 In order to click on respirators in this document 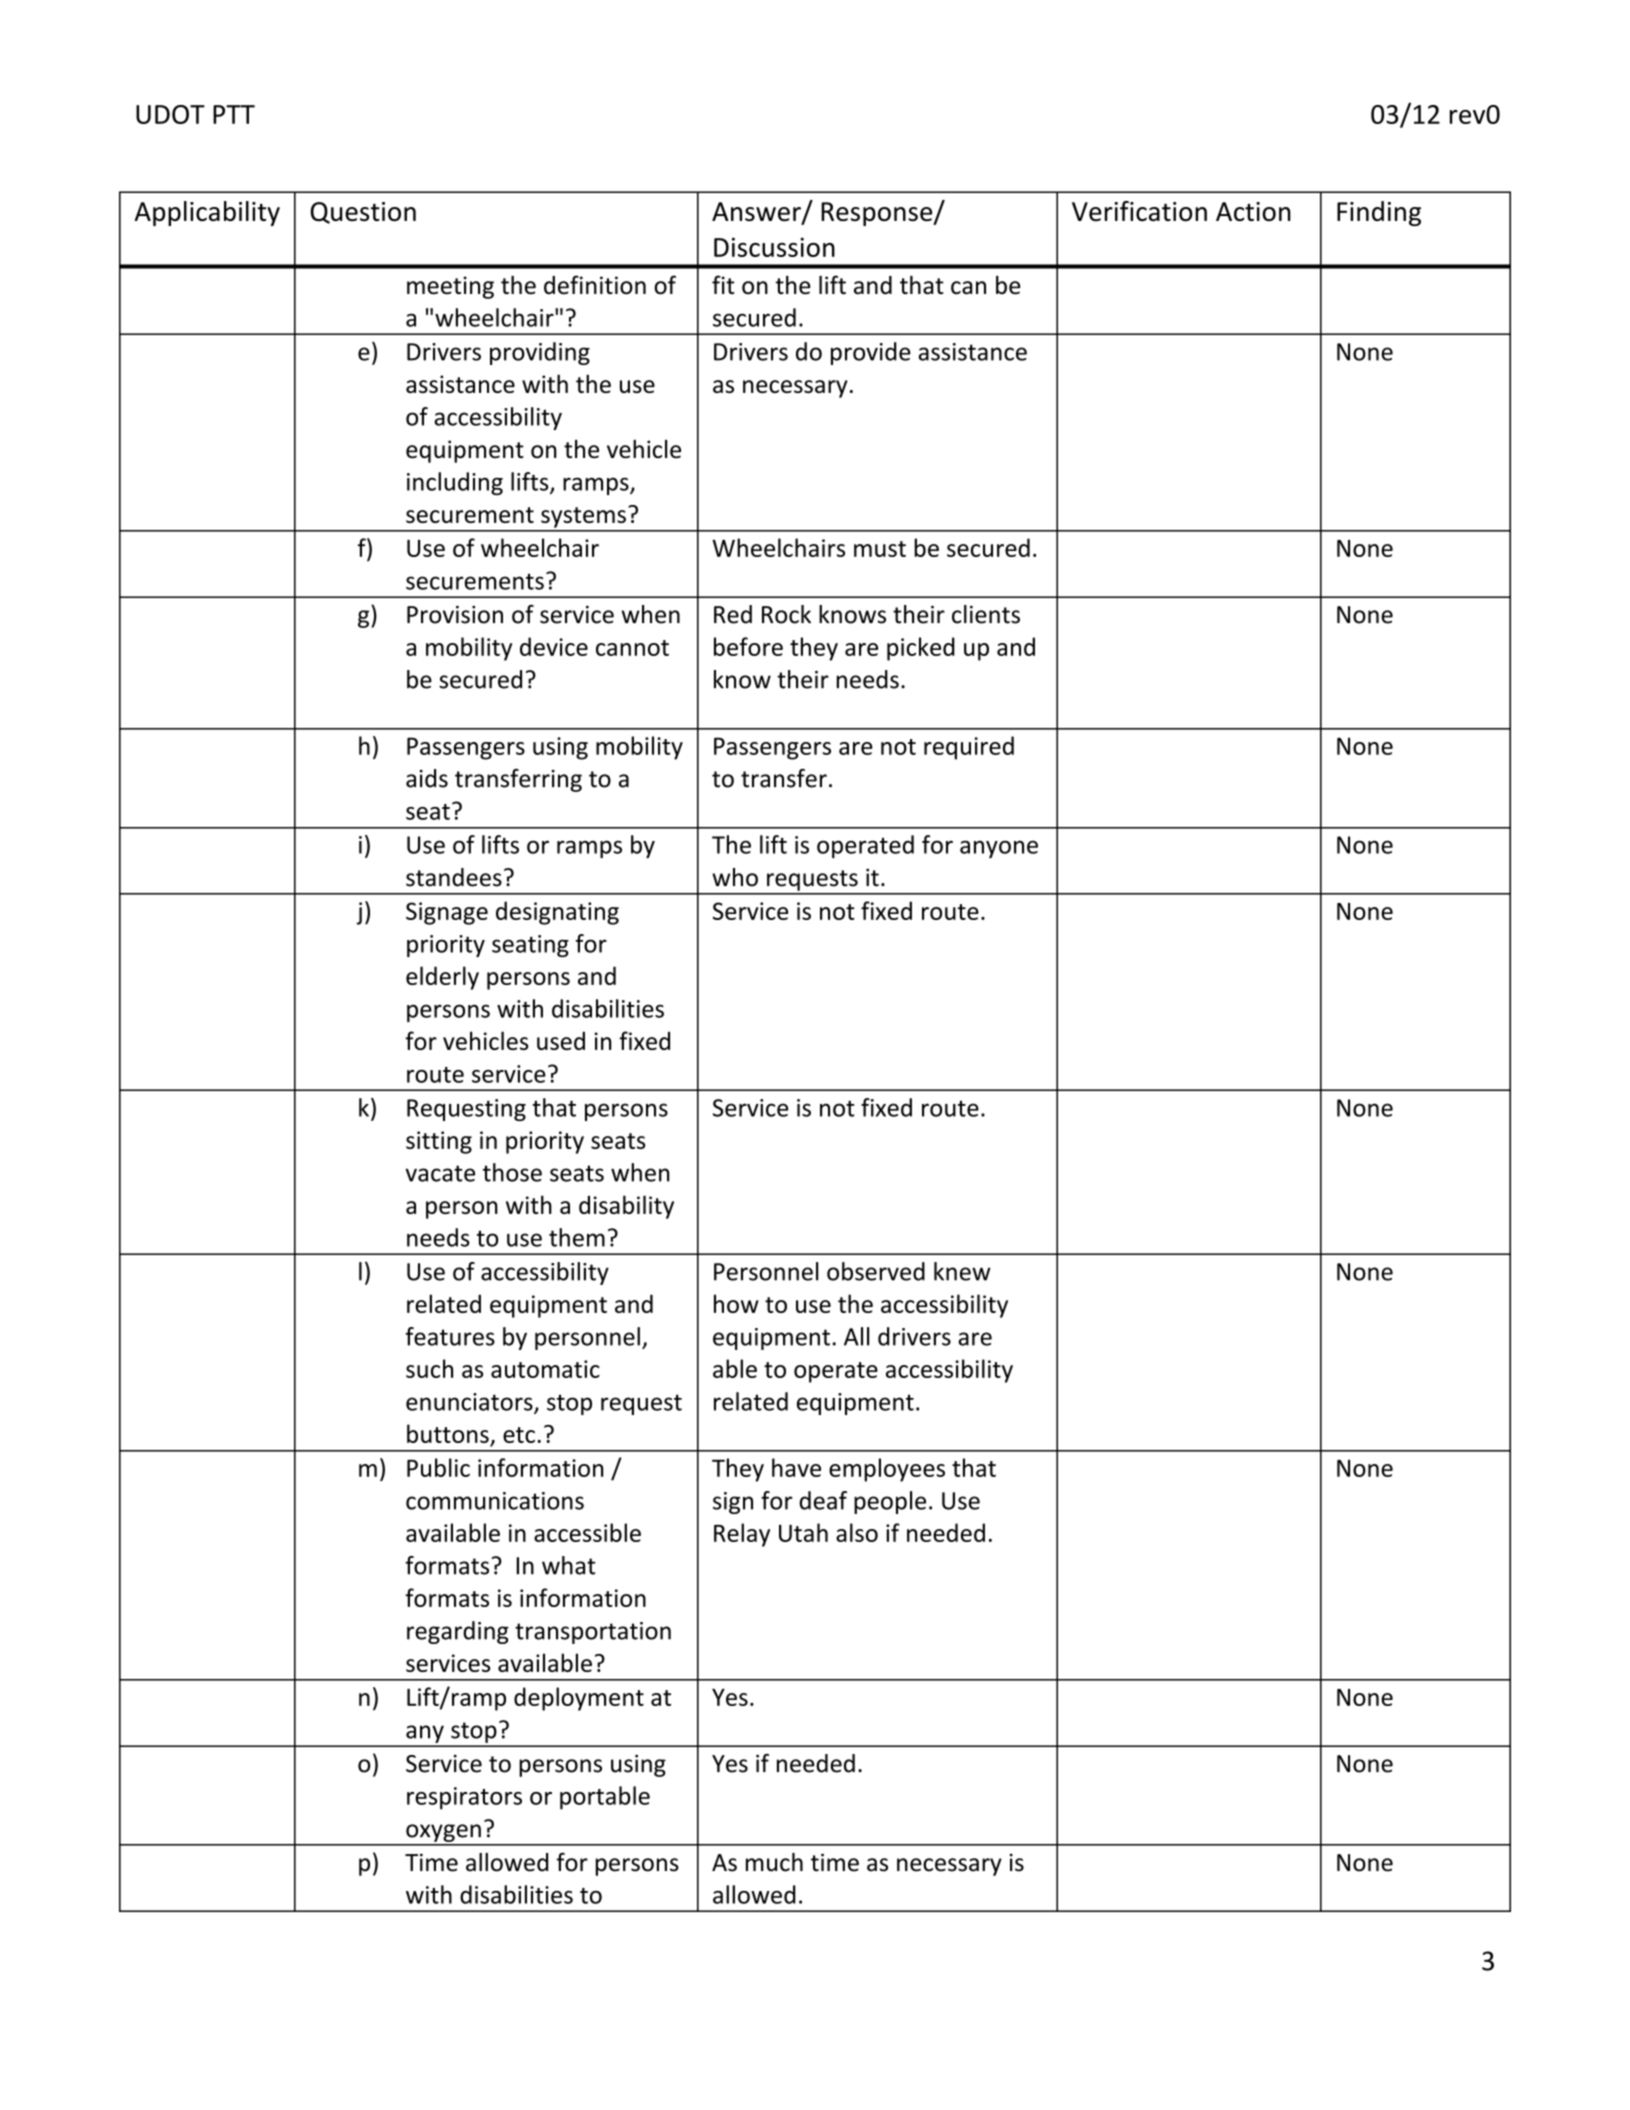, I will do `click(464, 1798)`.
